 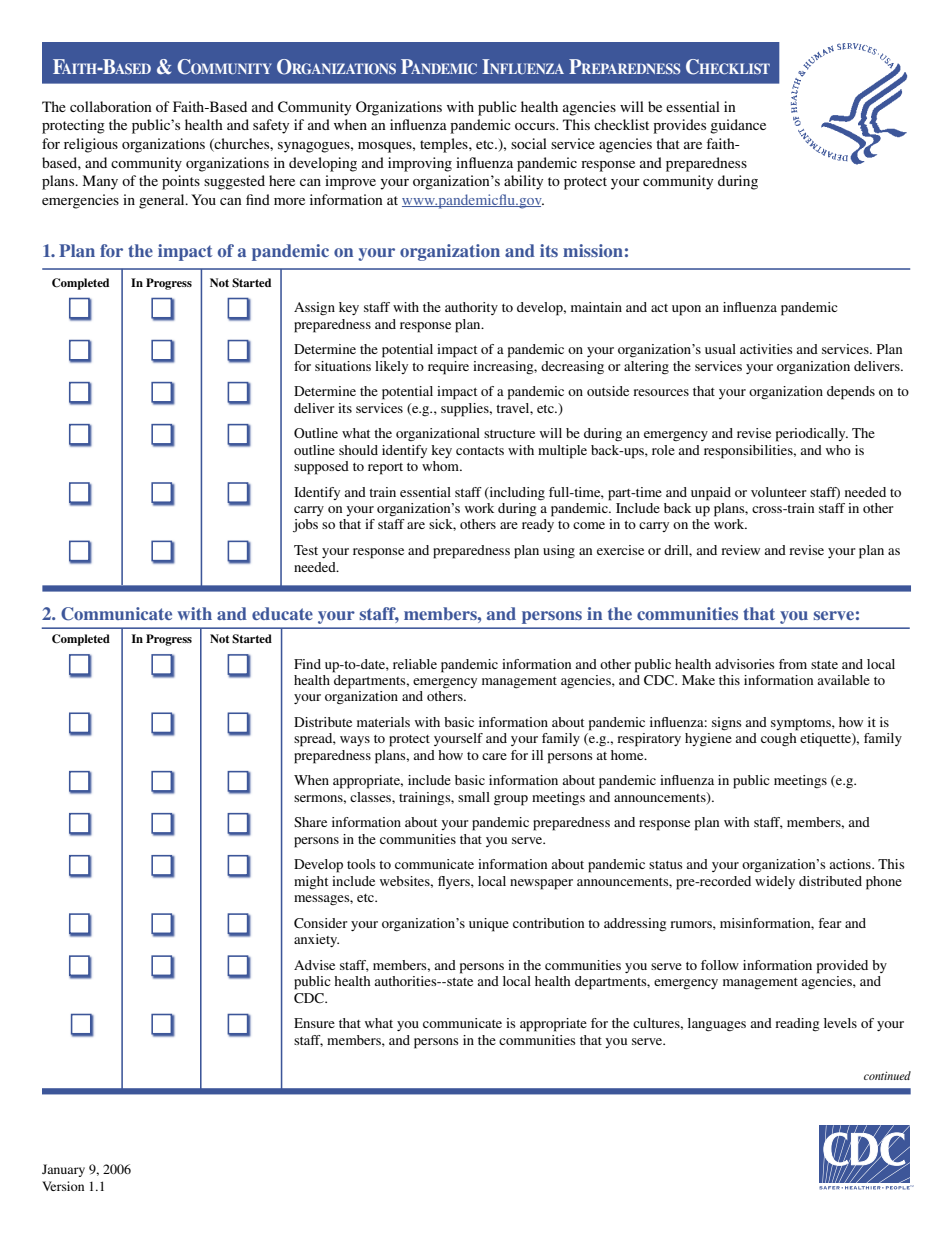 What do you see at coordinates (738, 126) in the page?
I see `guidance` at bounding box center [738, 126].
